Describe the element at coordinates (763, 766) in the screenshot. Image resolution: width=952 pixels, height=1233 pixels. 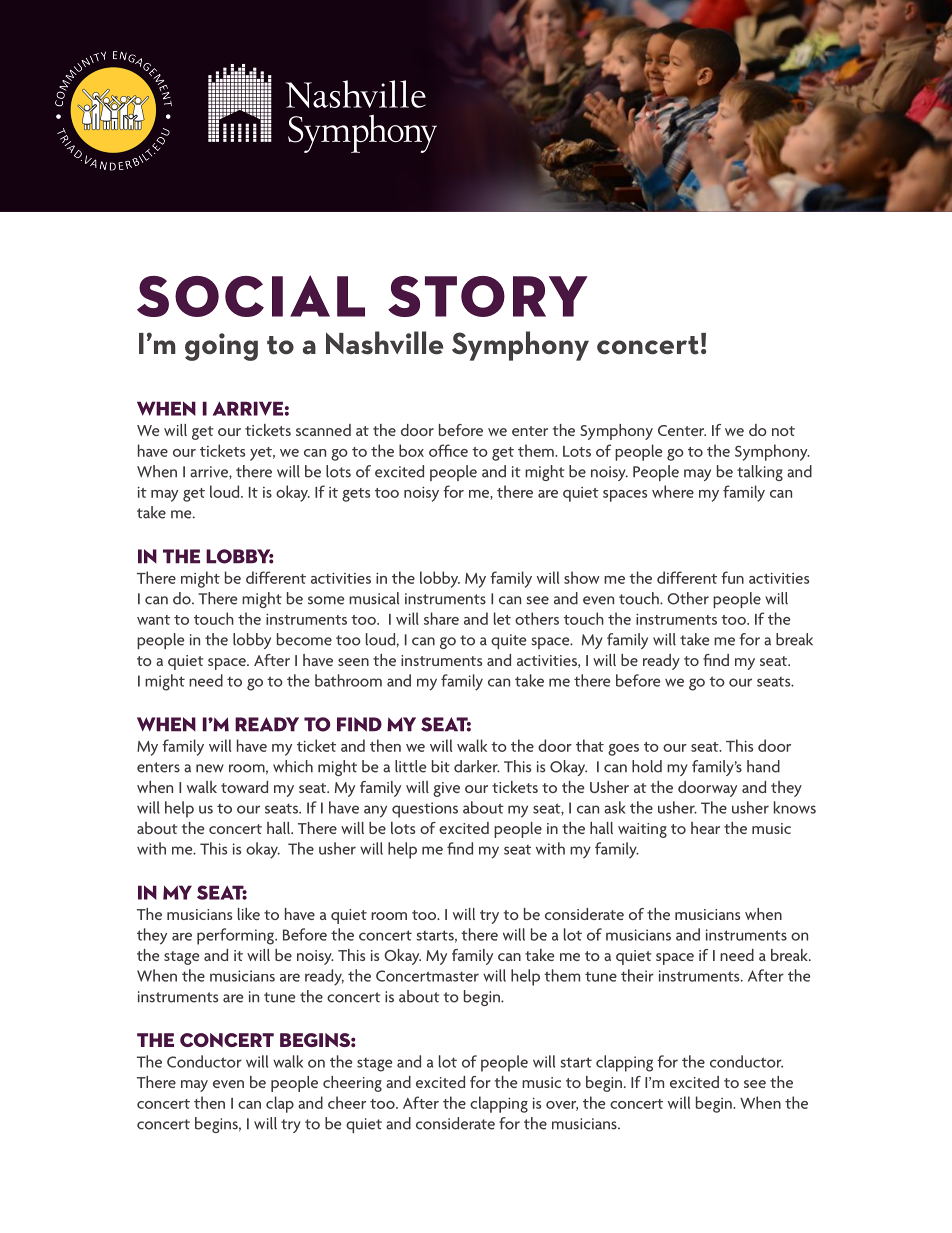
I see `hand` at that location.
